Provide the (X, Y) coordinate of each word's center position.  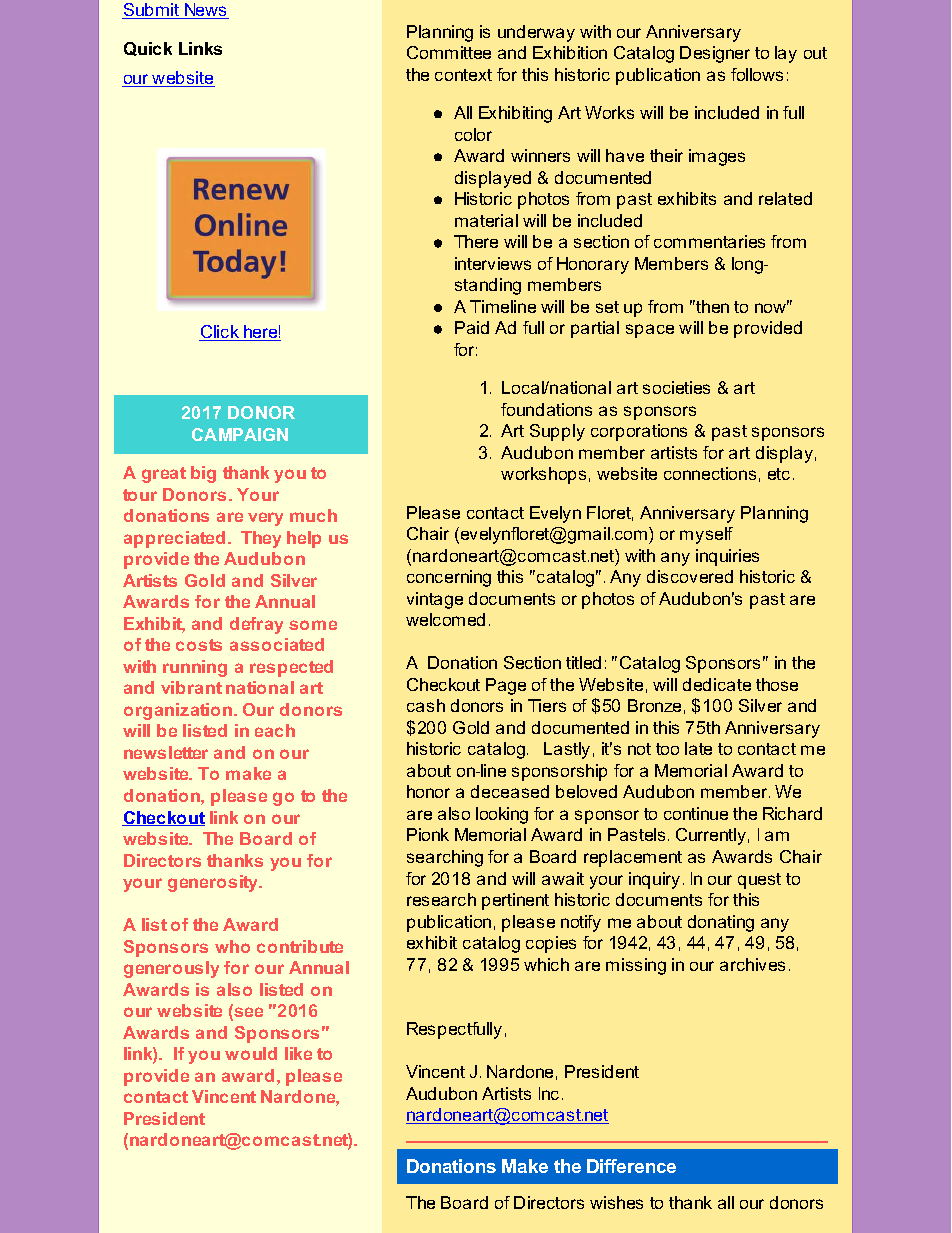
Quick (148, 49)
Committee (449, 52)
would (251, 1053)
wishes (616, 1202)
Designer (715, 54)
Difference (631, 1166)
